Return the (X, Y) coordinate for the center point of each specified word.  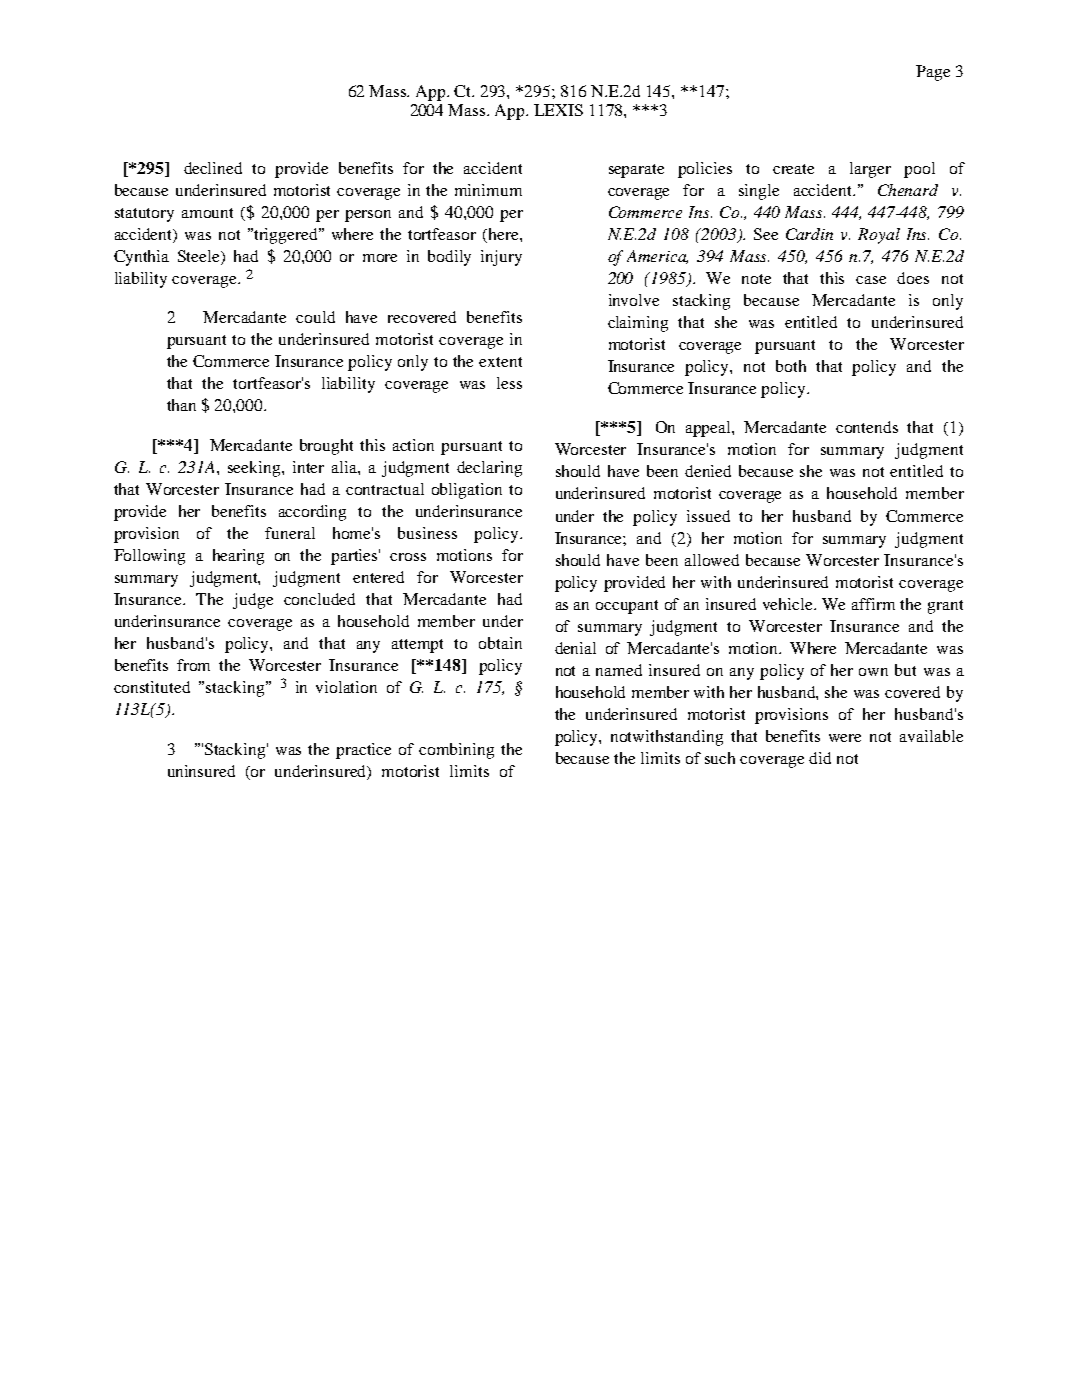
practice (363, 751)
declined (213, 168)
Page (933, 73)
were (845, 738)
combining (456, 751)
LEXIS (558, 110)
